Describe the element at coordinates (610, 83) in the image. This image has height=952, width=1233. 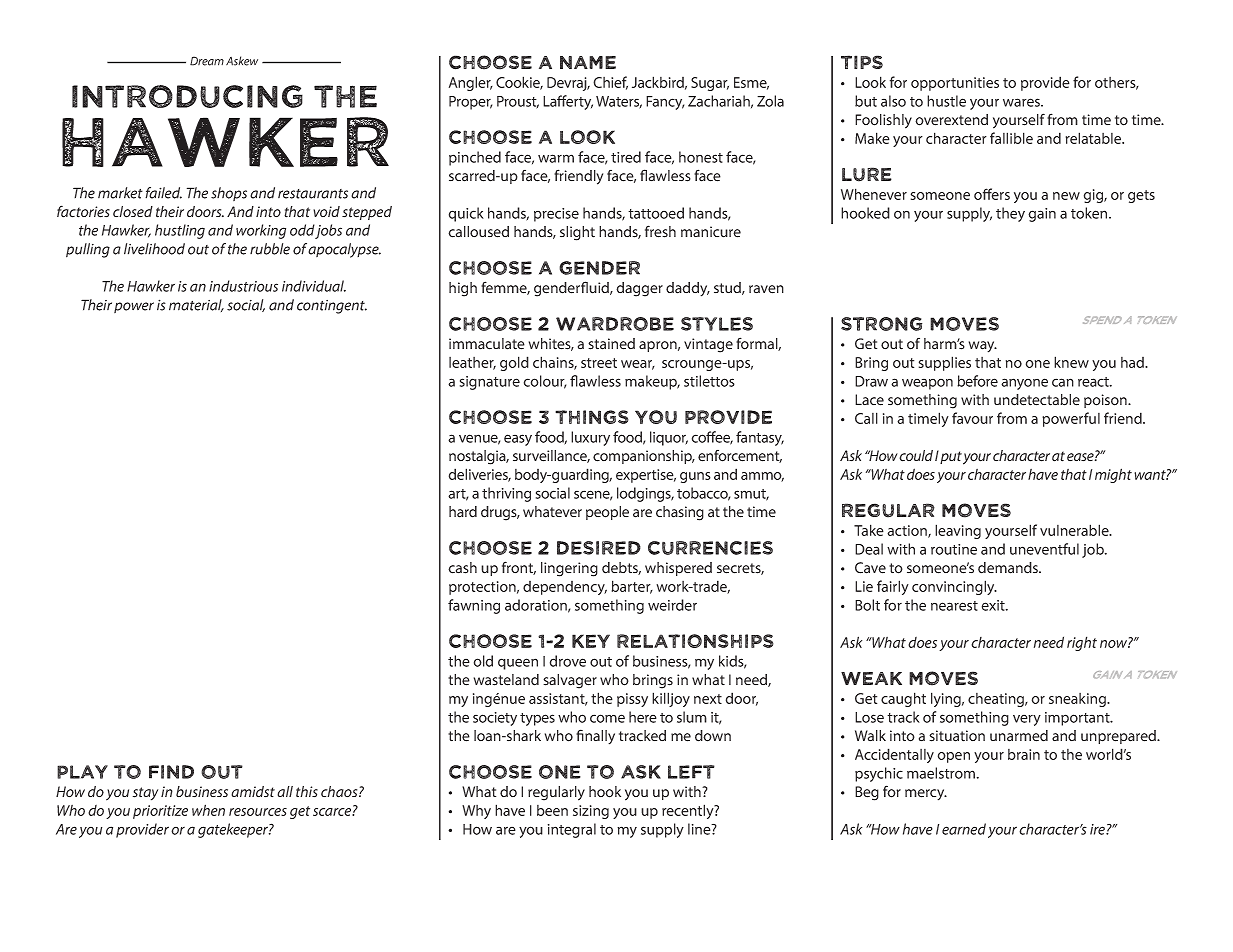
I see `Chief` at that location.
